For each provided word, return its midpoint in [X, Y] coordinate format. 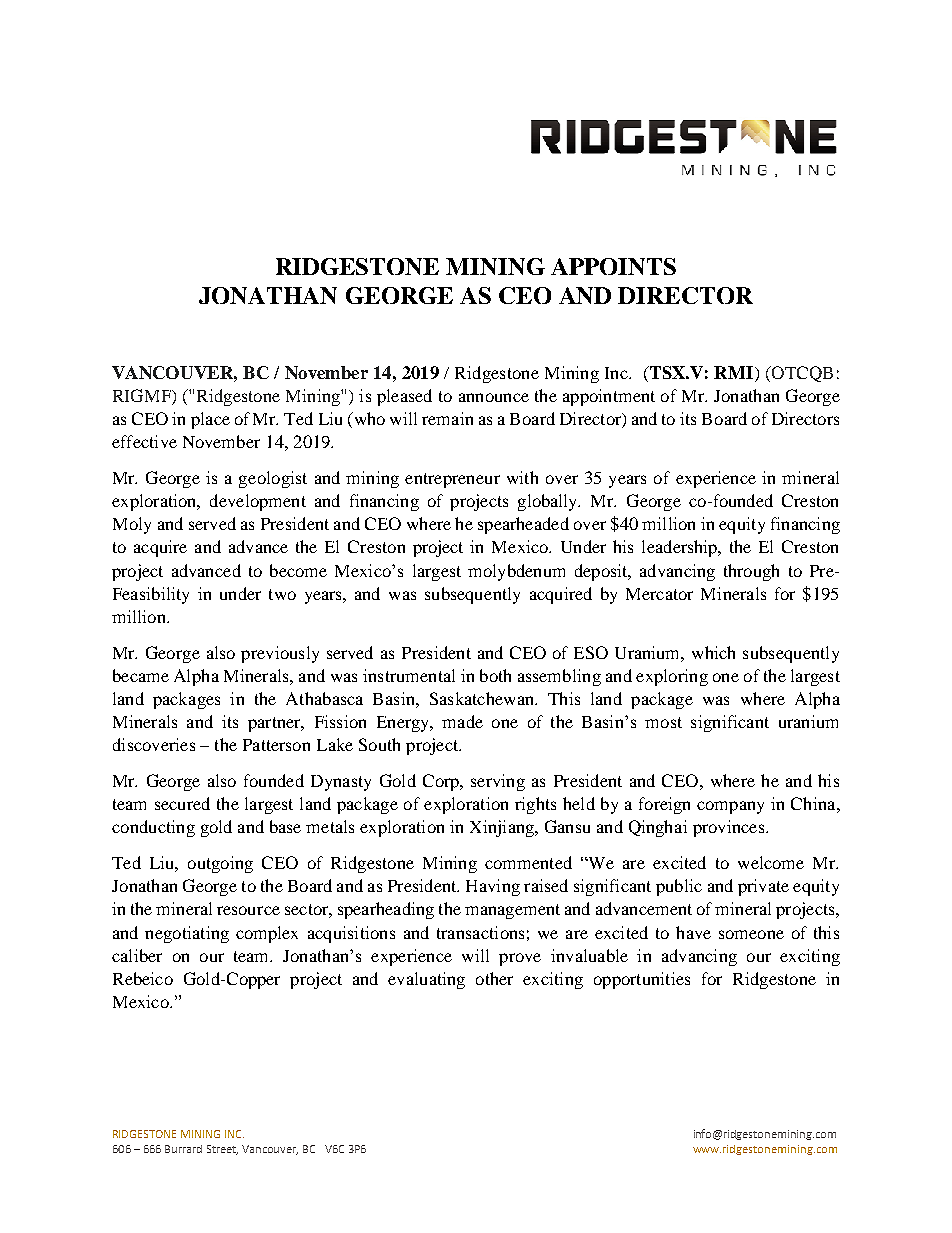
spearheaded [523, 525]
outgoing [220, 864]
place [210, 420]
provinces [730, 828]
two [282, 594]
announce [494, 397]
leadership [681, 548]
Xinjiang [503, 828]
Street [222, 1150]
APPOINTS [613, 266]
